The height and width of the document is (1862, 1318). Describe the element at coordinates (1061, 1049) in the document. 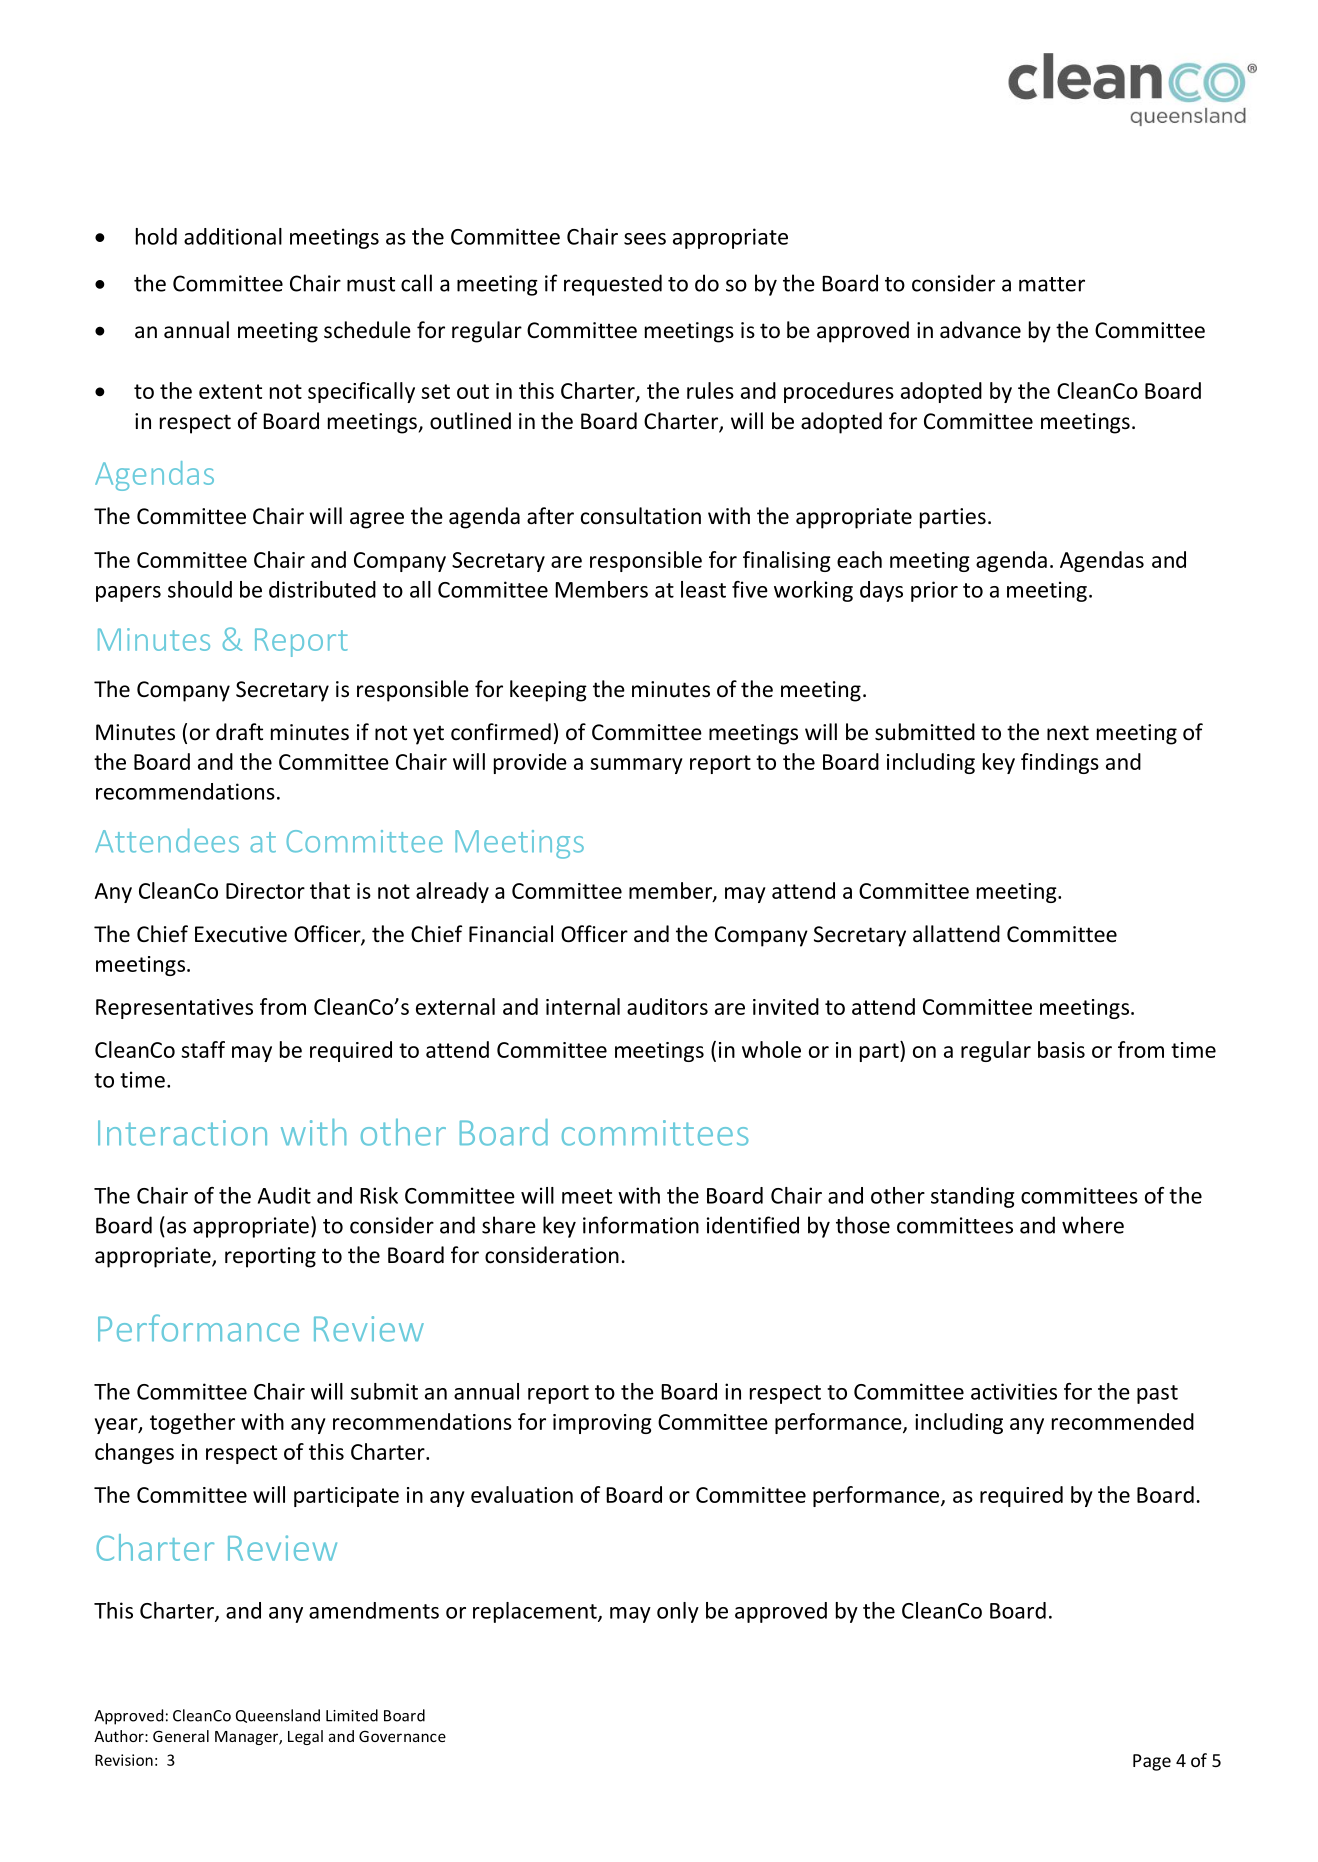

I see `basis` at that location.
